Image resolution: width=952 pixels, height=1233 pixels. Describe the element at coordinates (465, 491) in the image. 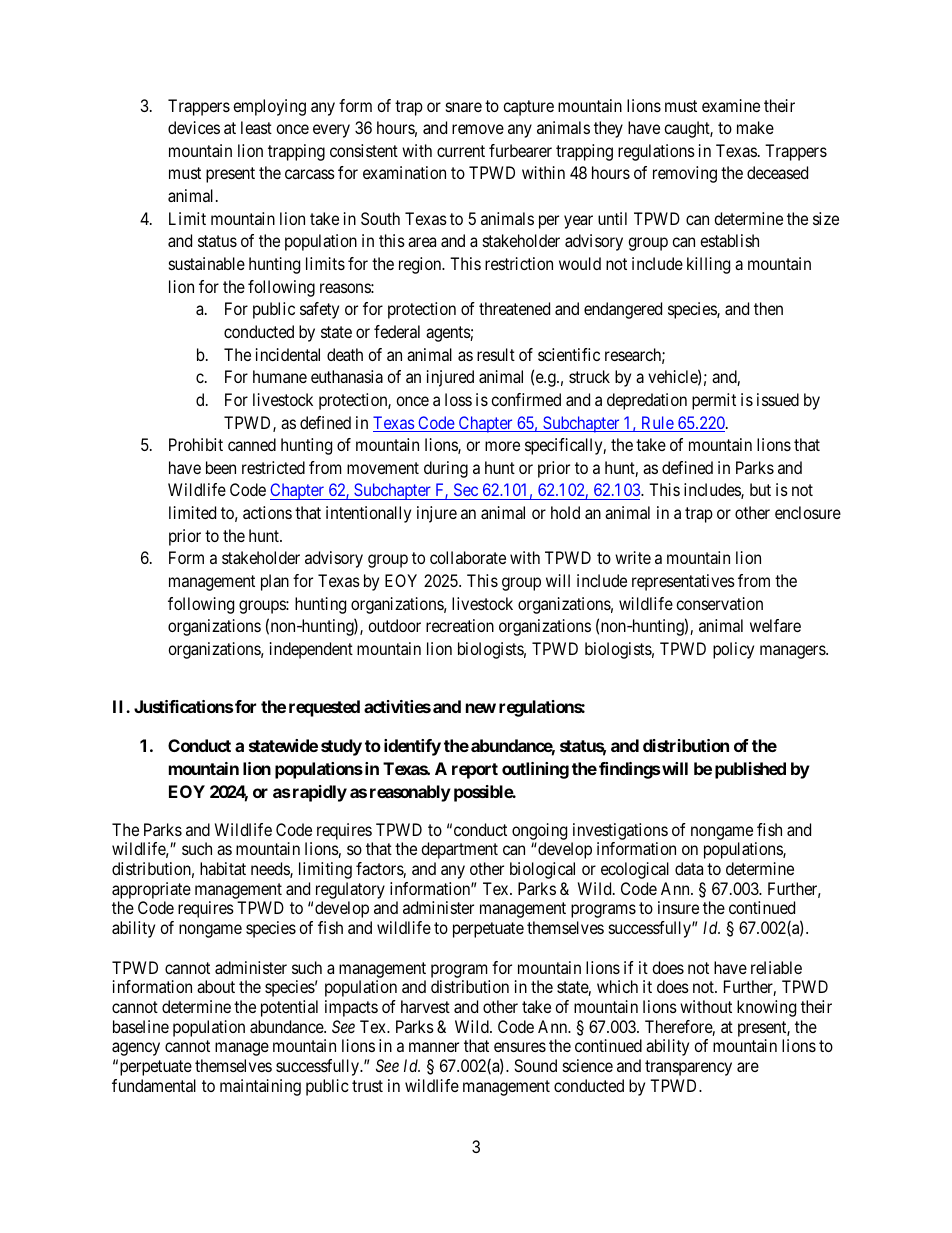

I see `Sec` at that location.
